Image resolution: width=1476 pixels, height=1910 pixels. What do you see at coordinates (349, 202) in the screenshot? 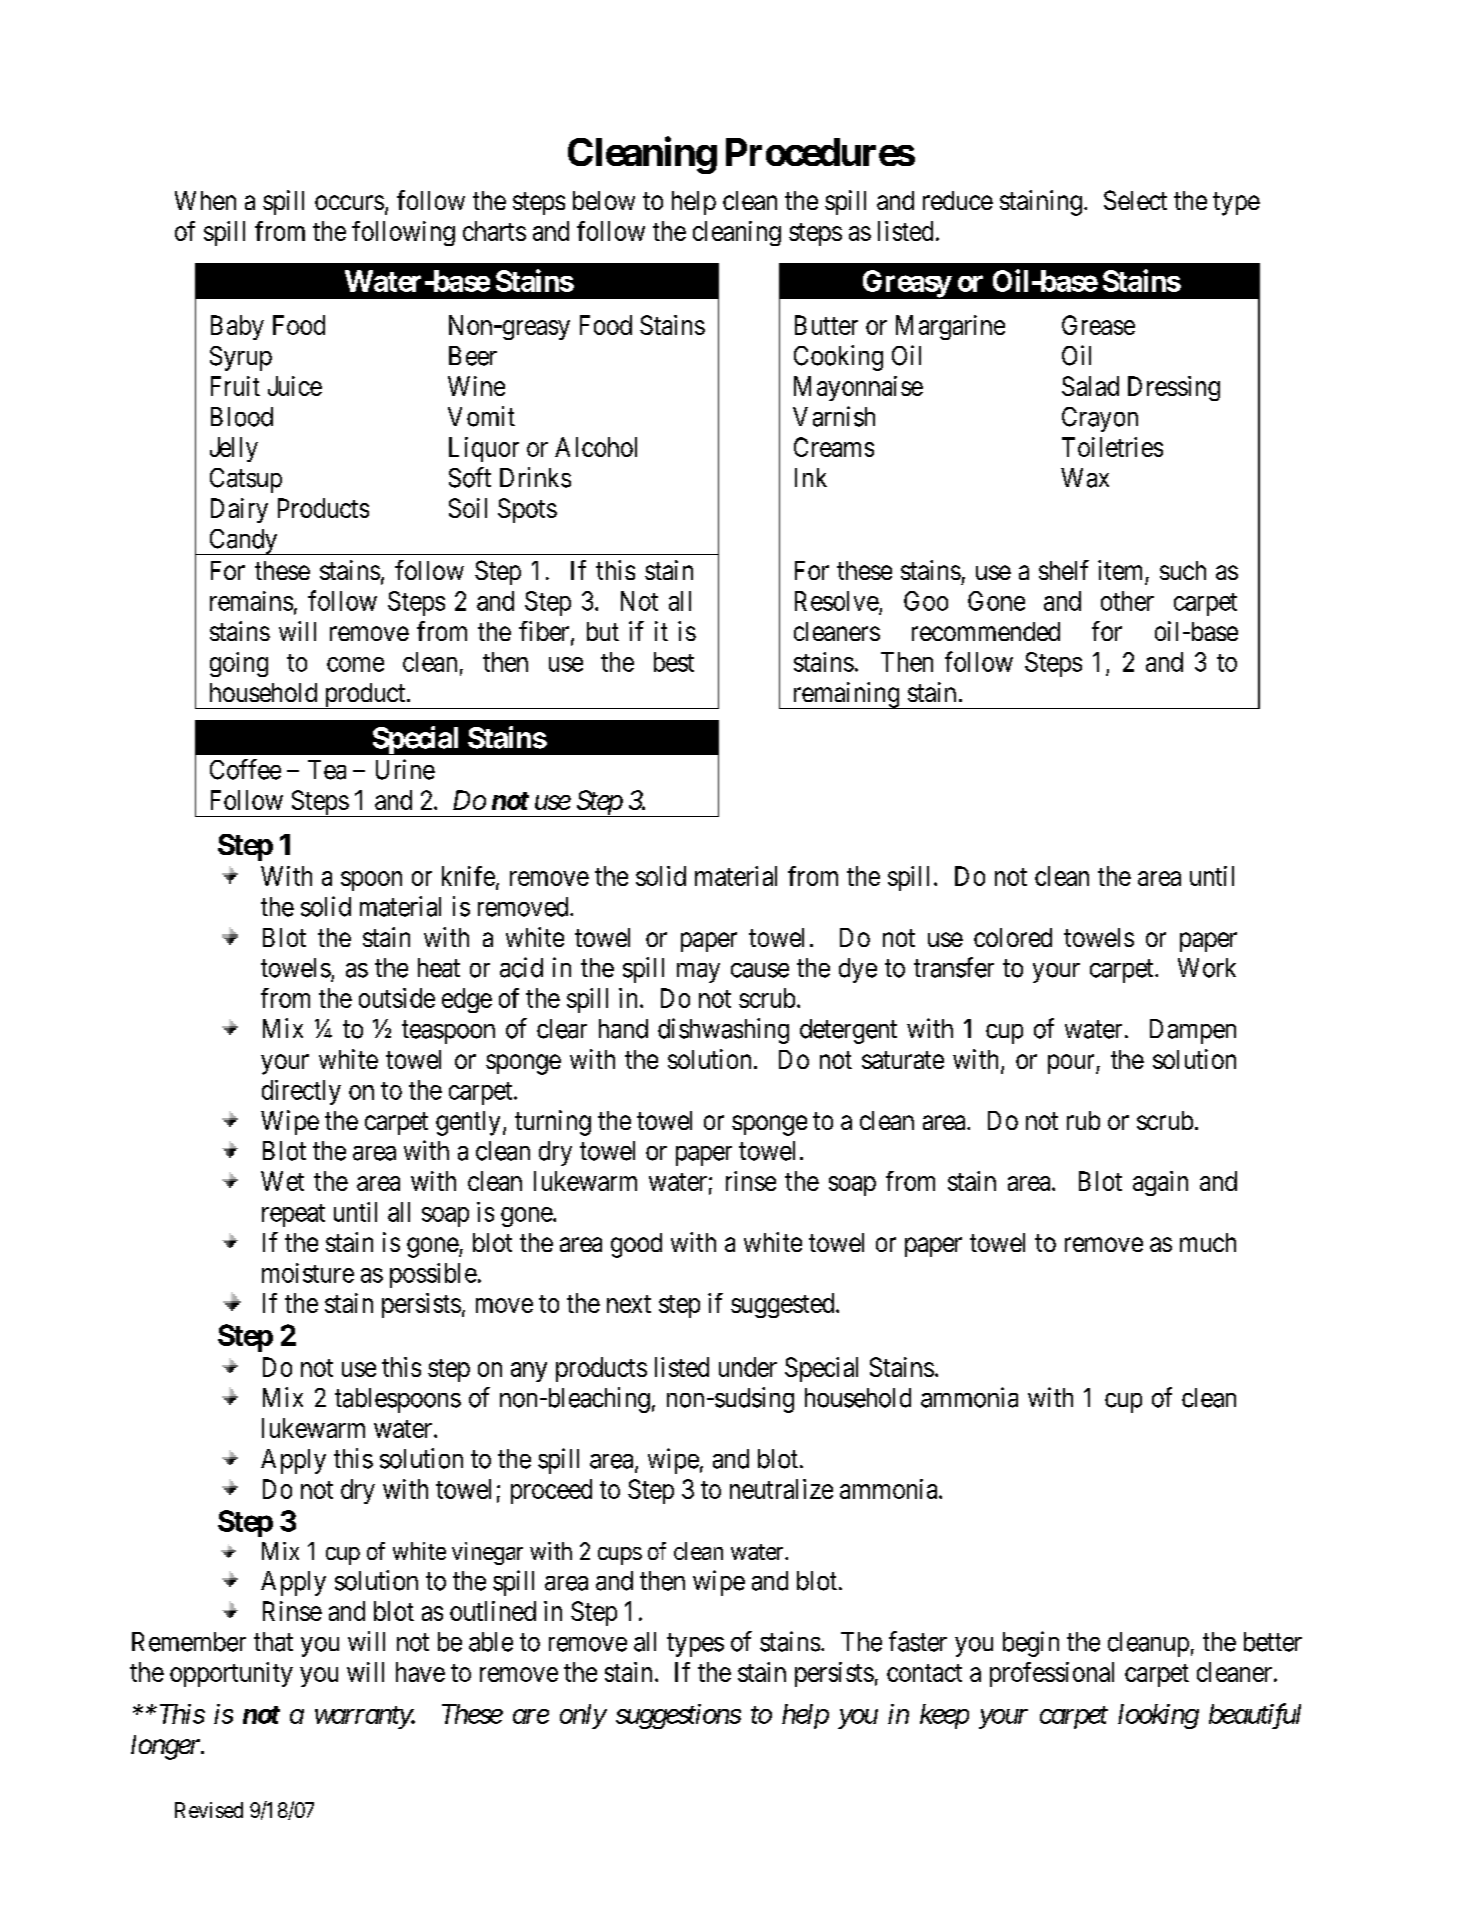
I see `occurs` at bounding box center [349, 202].
